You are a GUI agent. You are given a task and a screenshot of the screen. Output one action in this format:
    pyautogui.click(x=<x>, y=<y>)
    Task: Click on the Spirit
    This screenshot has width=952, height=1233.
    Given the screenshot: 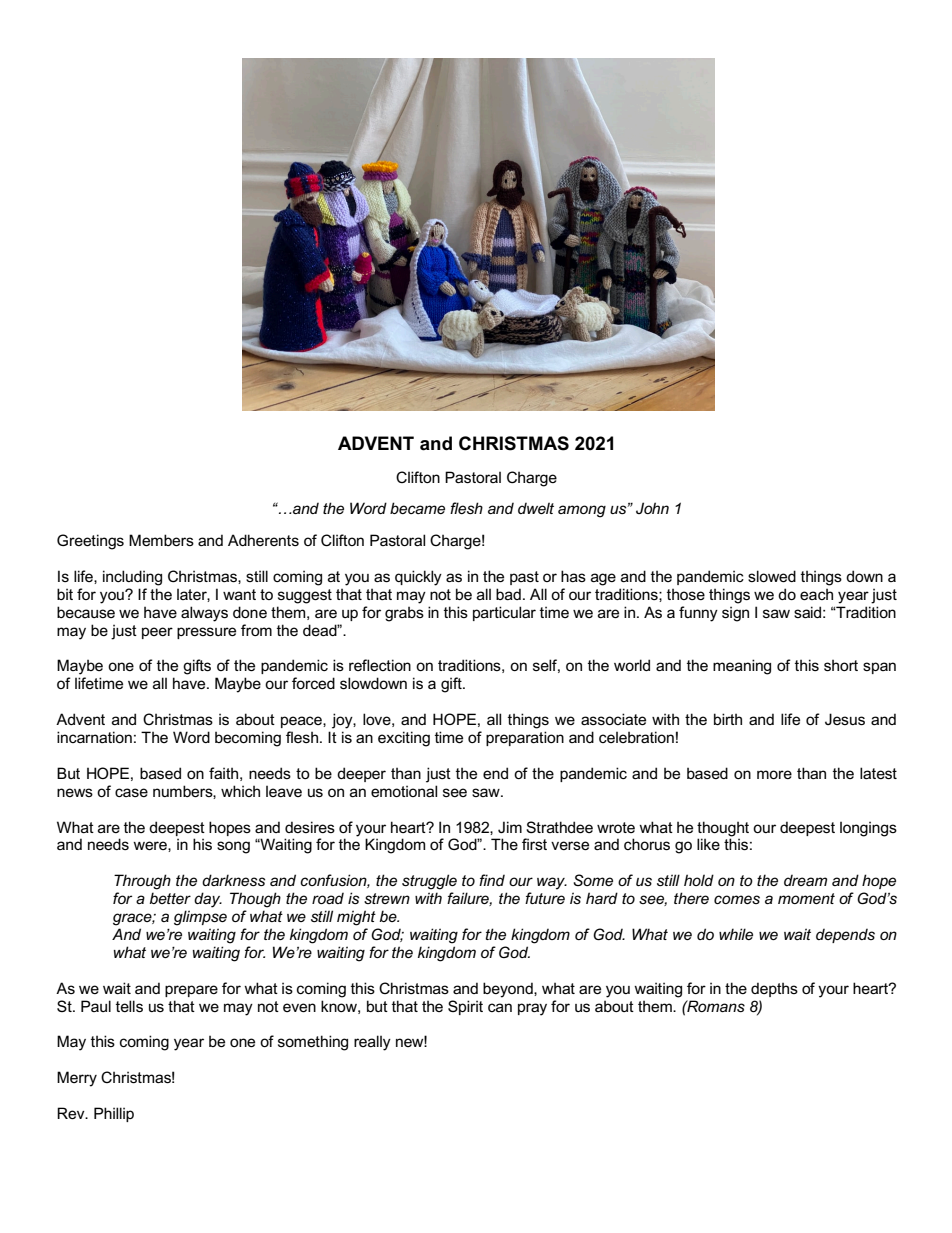 What is the action you would take?
    pyautogui.click(x=465, y=1007)
